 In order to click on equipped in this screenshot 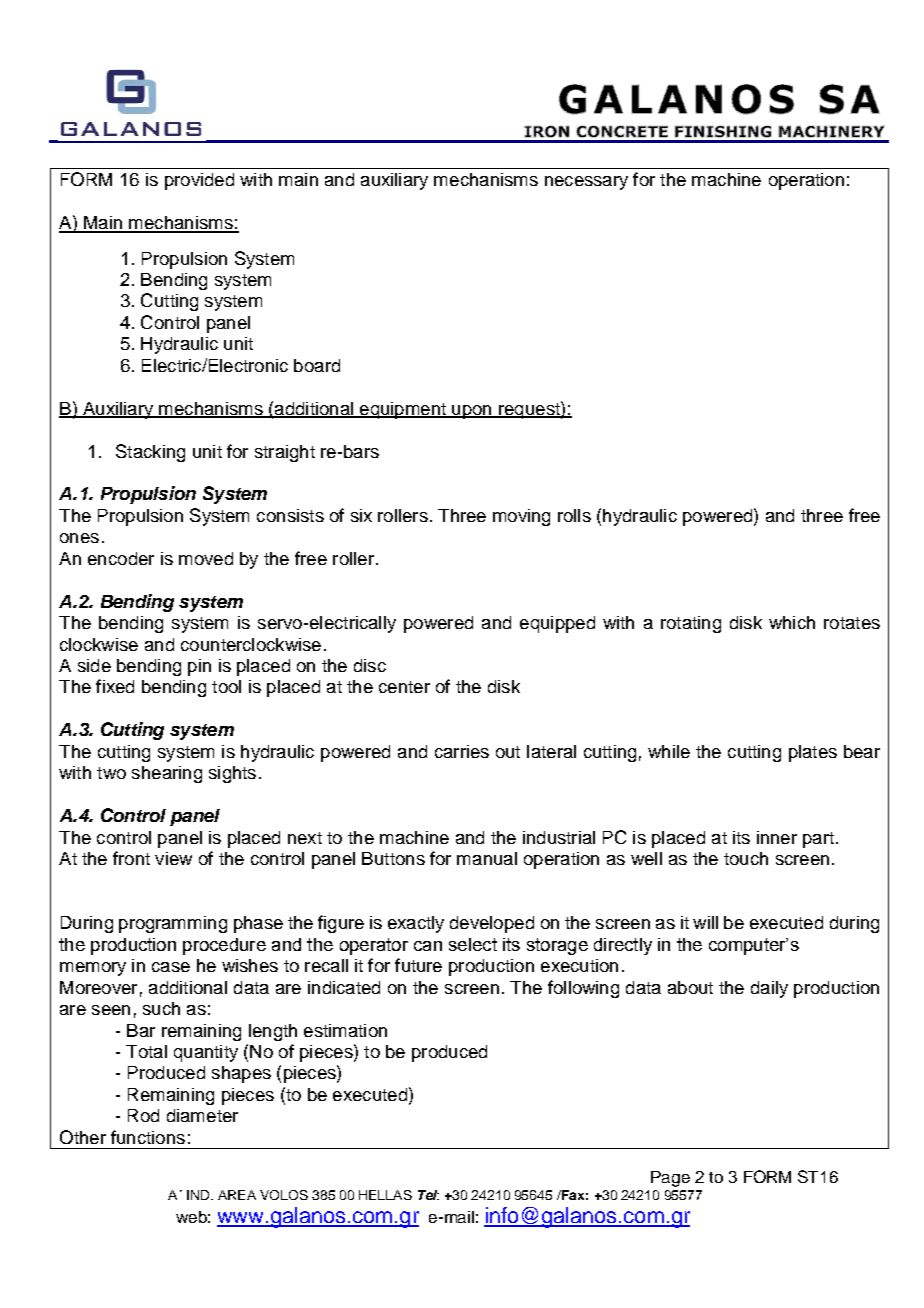, I will do `click(557, 624)`.
